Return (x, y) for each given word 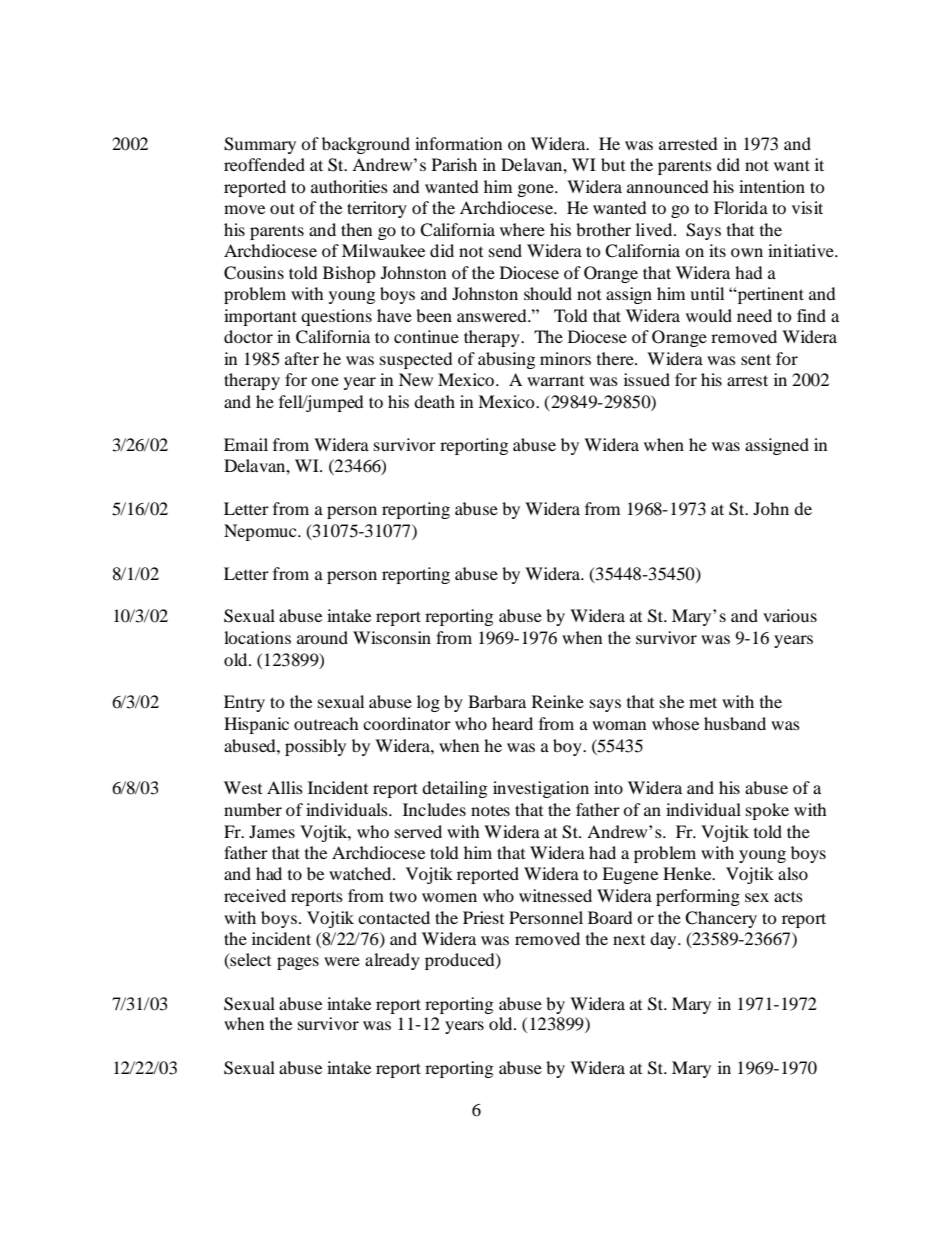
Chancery (721, 919)
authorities (349, 186)
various (790, 615)
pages (298, 963)
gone (537, 190)
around (322, 637)
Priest (483, 917)
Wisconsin (392, 637)
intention (772, 186)
